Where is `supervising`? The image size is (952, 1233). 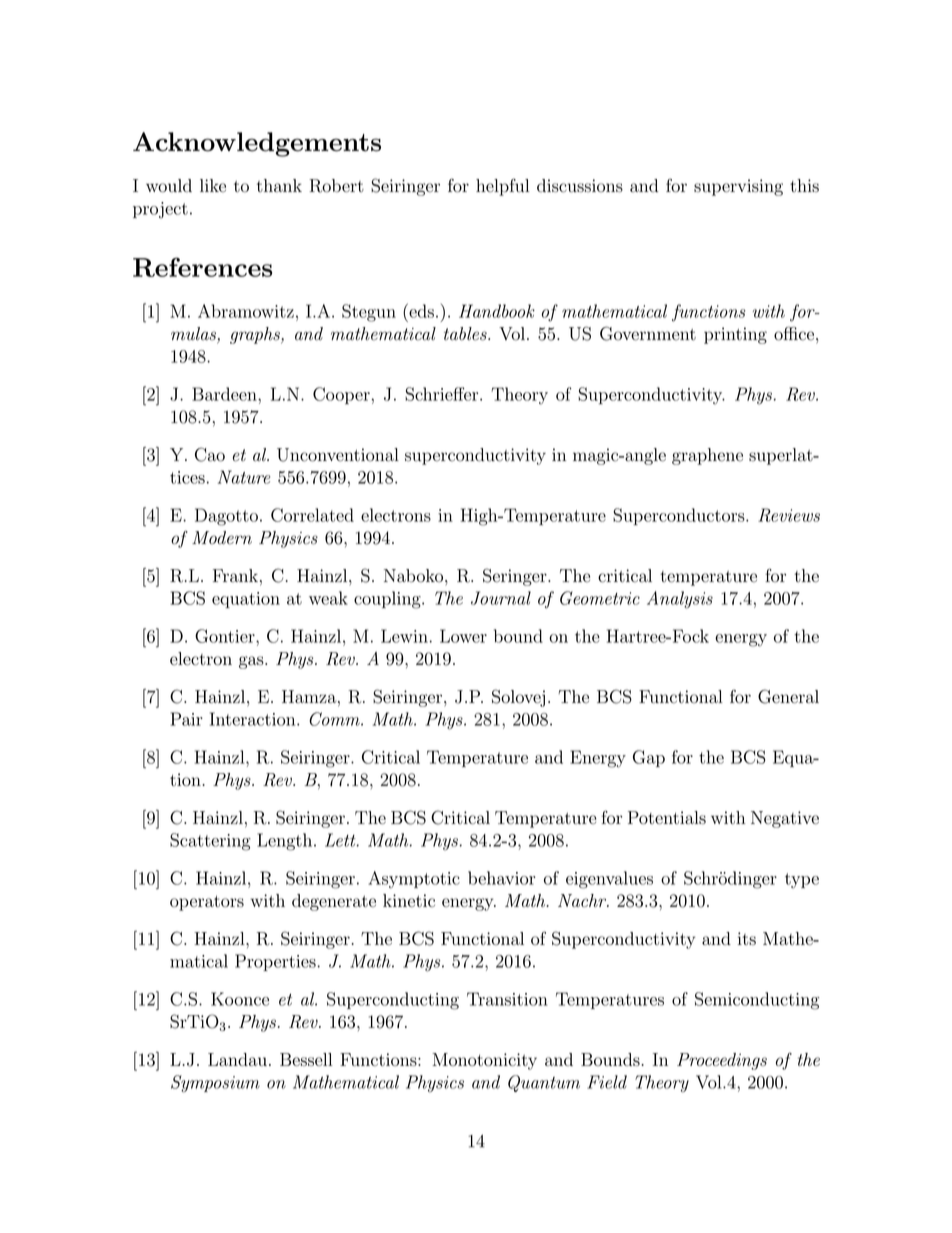 supervising is located at coordinates (738, 187).
